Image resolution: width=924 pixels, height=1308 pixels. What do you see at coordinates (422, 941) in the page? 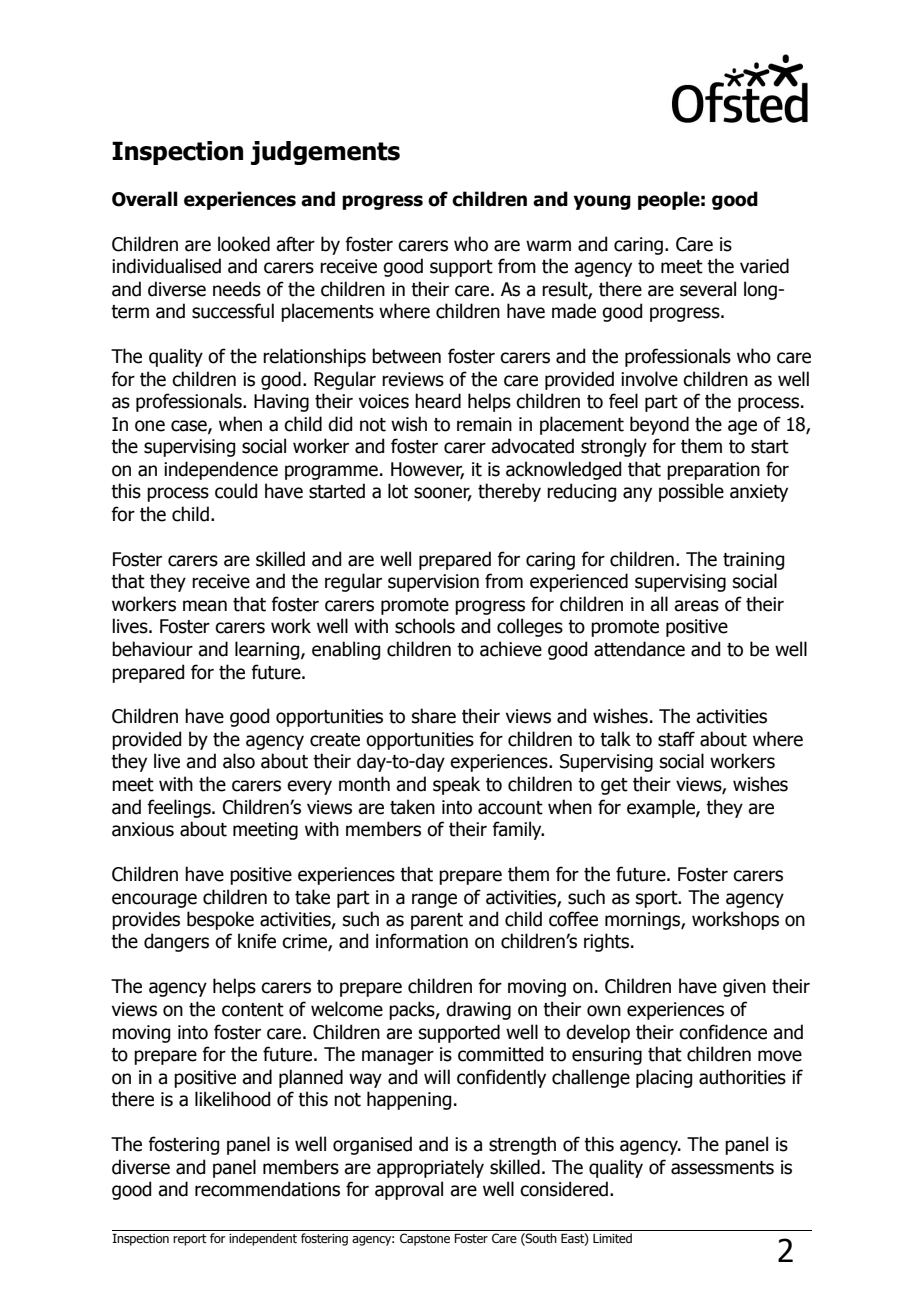
I see `information` at bounding box center [422, 941].
